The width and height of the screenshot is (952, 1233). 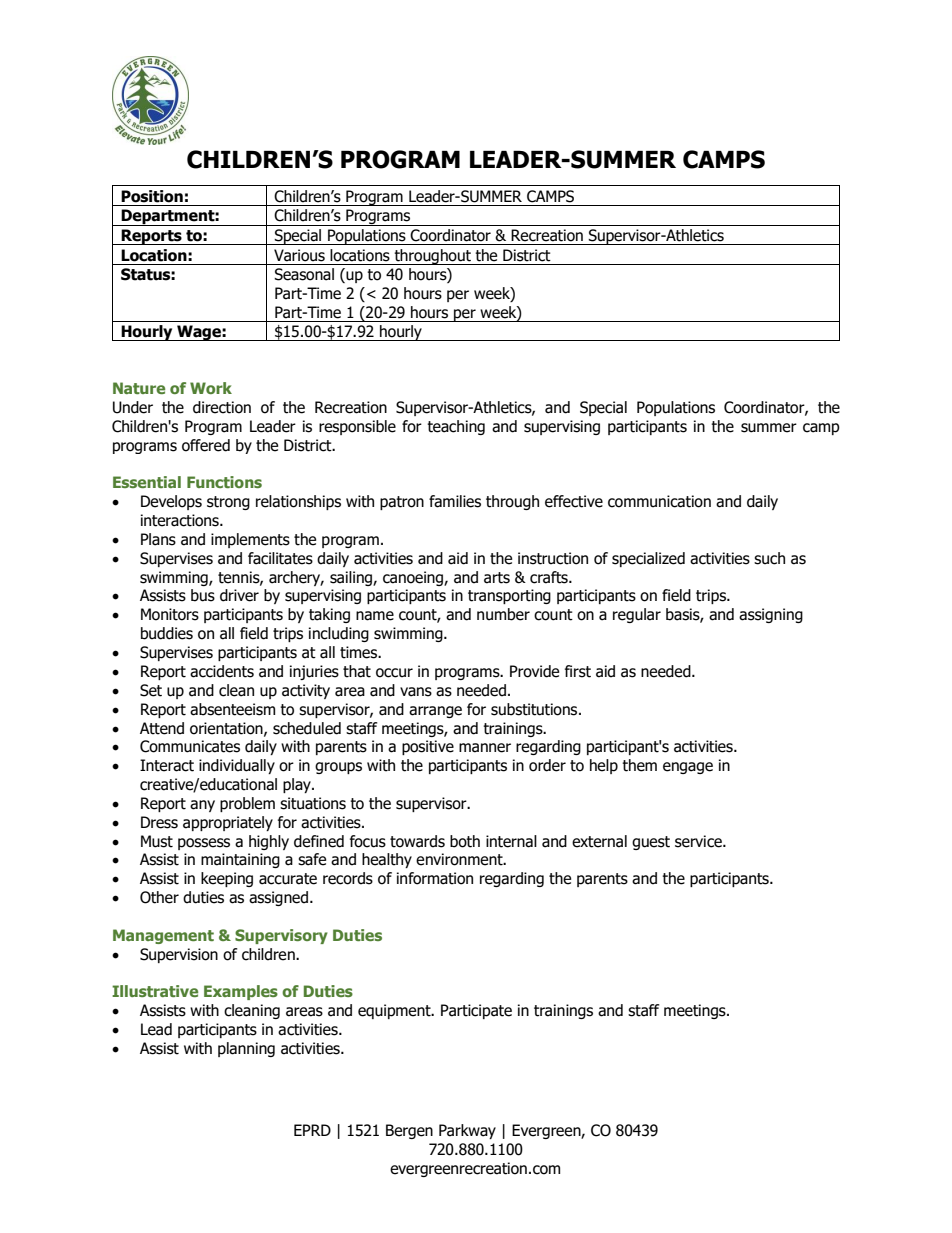 What do you see at coordinates (222, 671) in the screenshot?
I see `accidents` at bounding box center [222, 671].
